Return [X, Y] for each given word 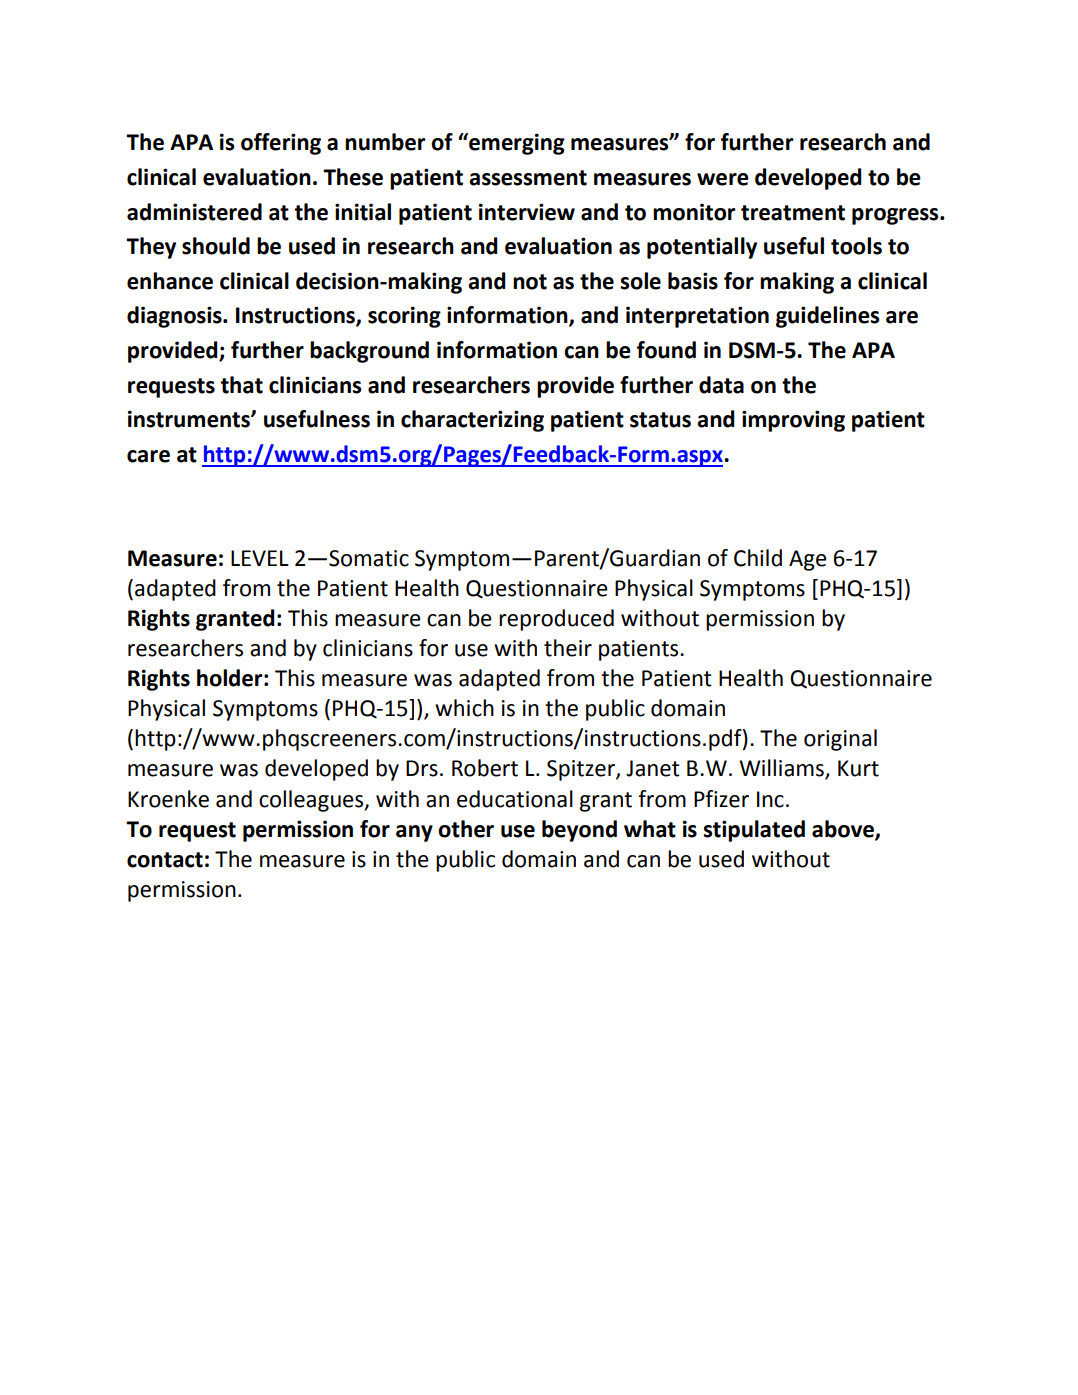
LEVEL [260, 558]
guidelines [828, 317]
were [723, 179]
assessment [528, 178]
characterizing [472, 421]
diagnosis [175, 317]
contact [165, 860]
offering [281, 144]
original [840, 740]
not [530, 282]
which [464, 708]
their [568, 648]
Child [758, 558]
